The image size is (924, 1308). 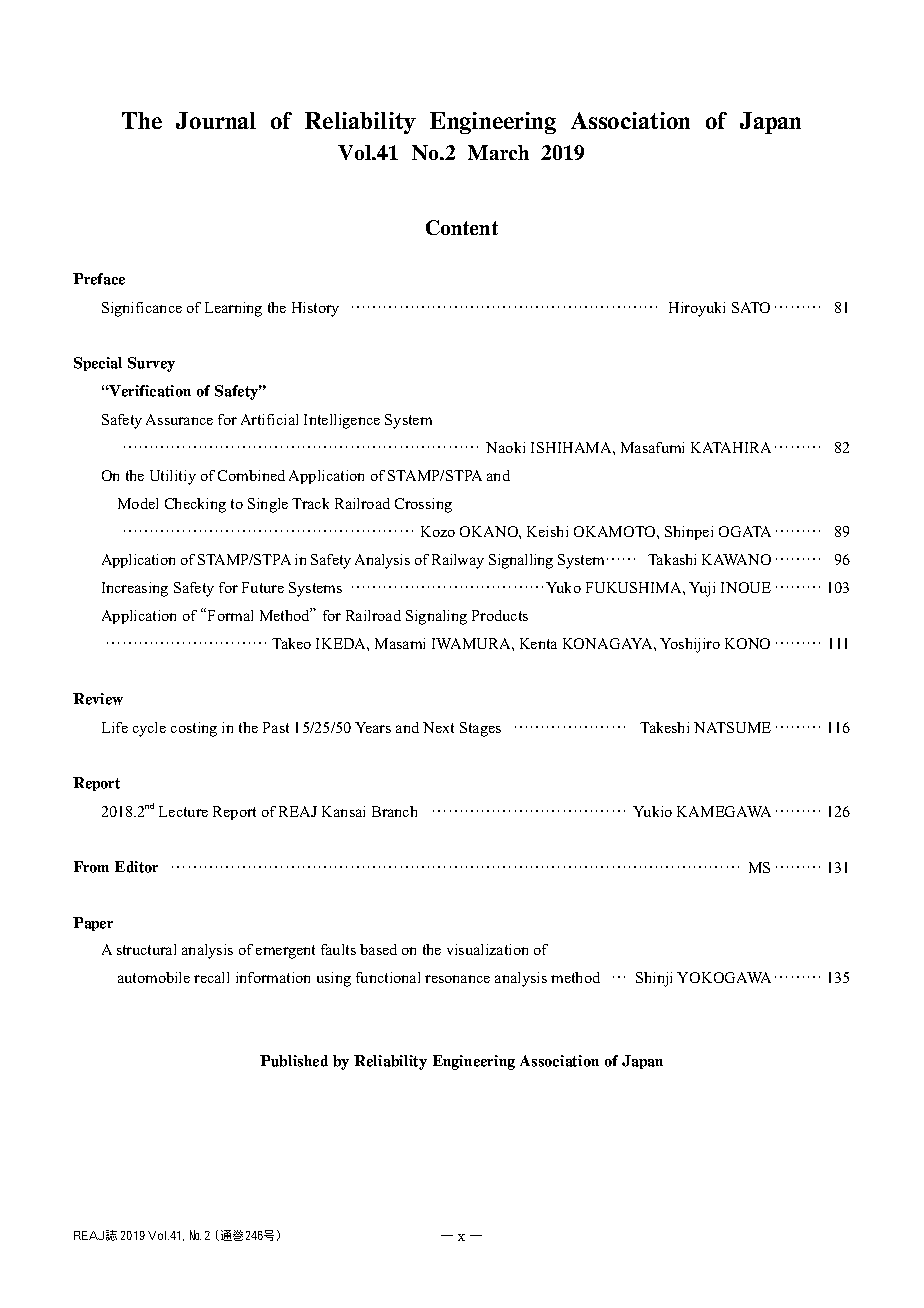 I want to click on Shinji, so click(x=654, y=979).
